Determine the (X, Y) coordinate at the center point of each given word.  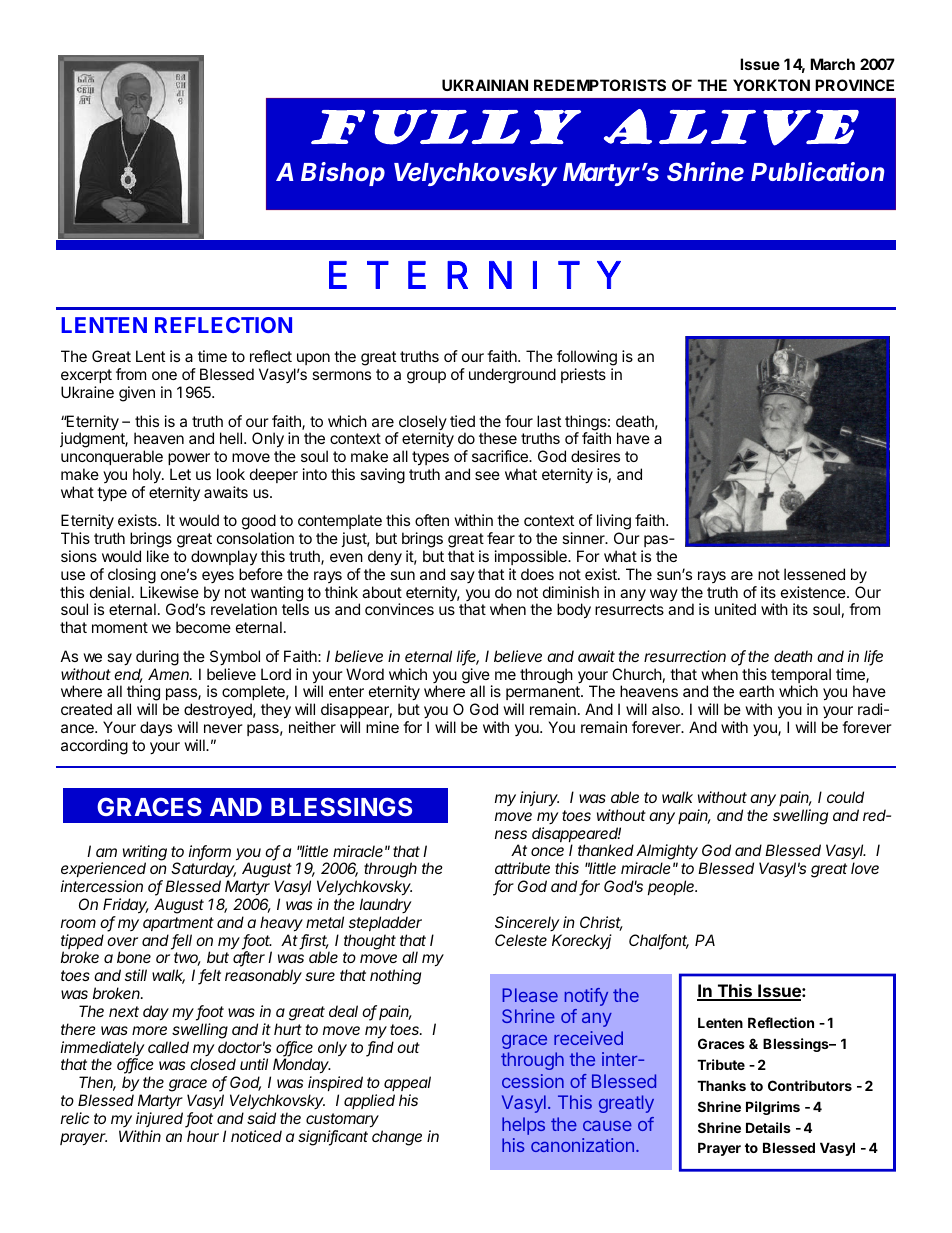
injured (161, 1120)
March (832, 64)
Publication (817, 171)
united (735, 609)
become (203, 627)
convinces (399, 609)
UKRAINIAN (485, 85)
